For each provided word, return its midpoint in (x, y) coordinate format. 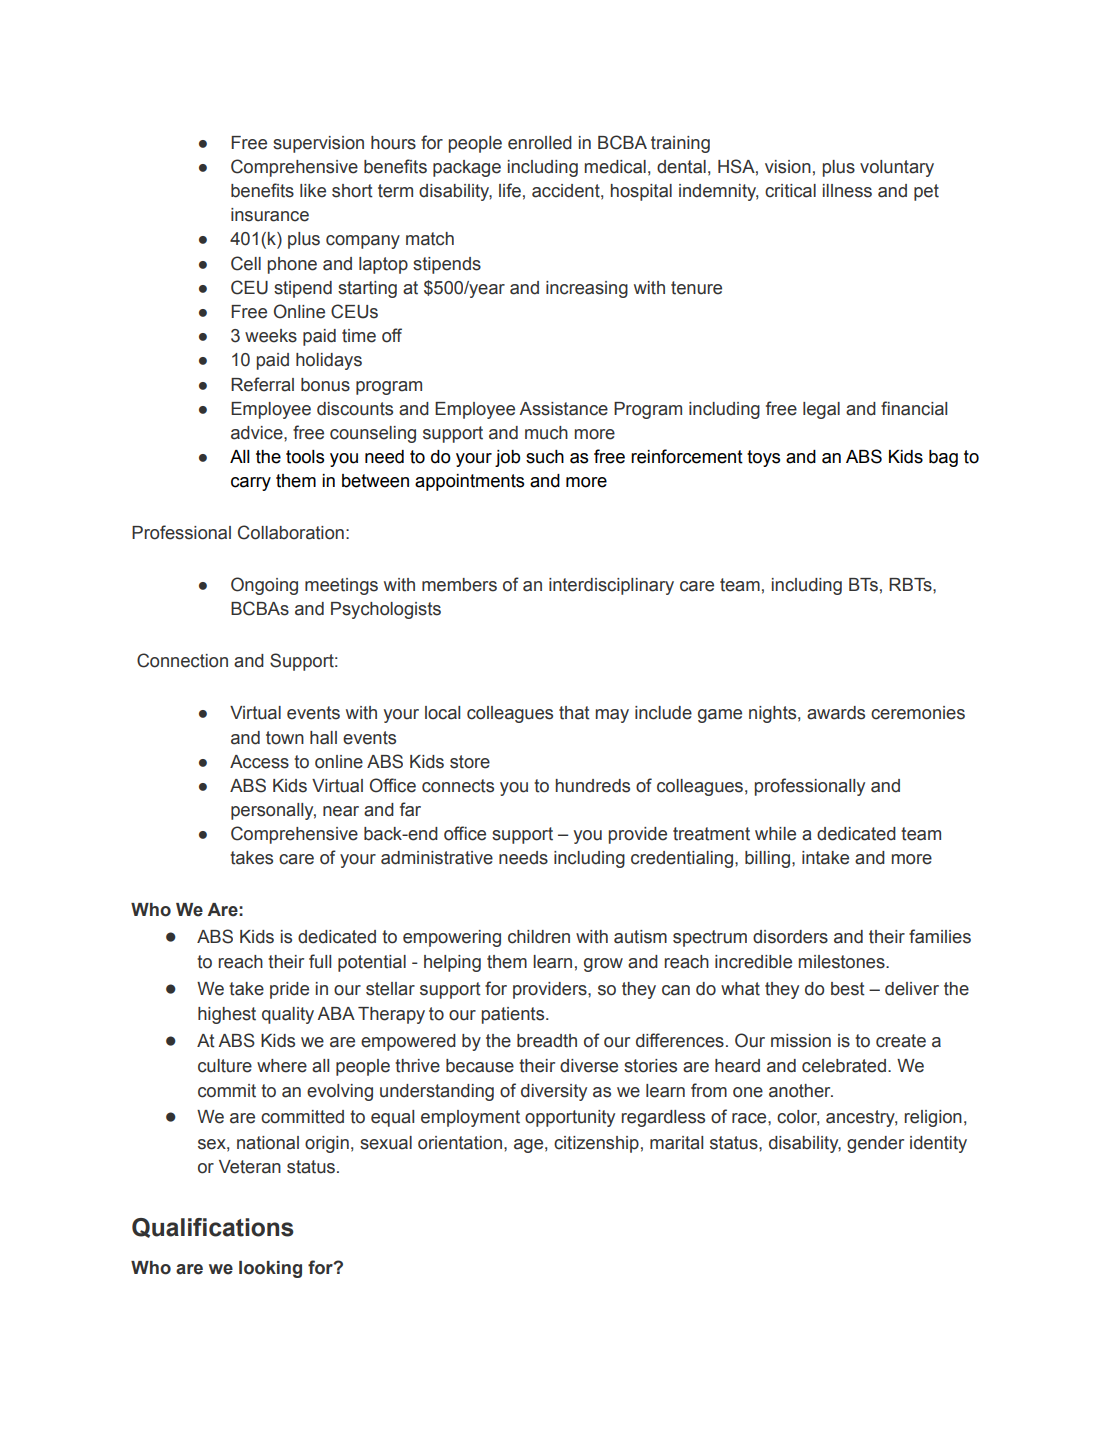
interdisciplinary (611, 586)
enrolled (540, 143)
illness (847, 191)
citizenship (596, 1144)
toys (763, 458)
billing (767, 859)
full (320, 961)
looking (270, 1269)
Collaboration (291, 532)
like (313, 191)
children (539, 937)
